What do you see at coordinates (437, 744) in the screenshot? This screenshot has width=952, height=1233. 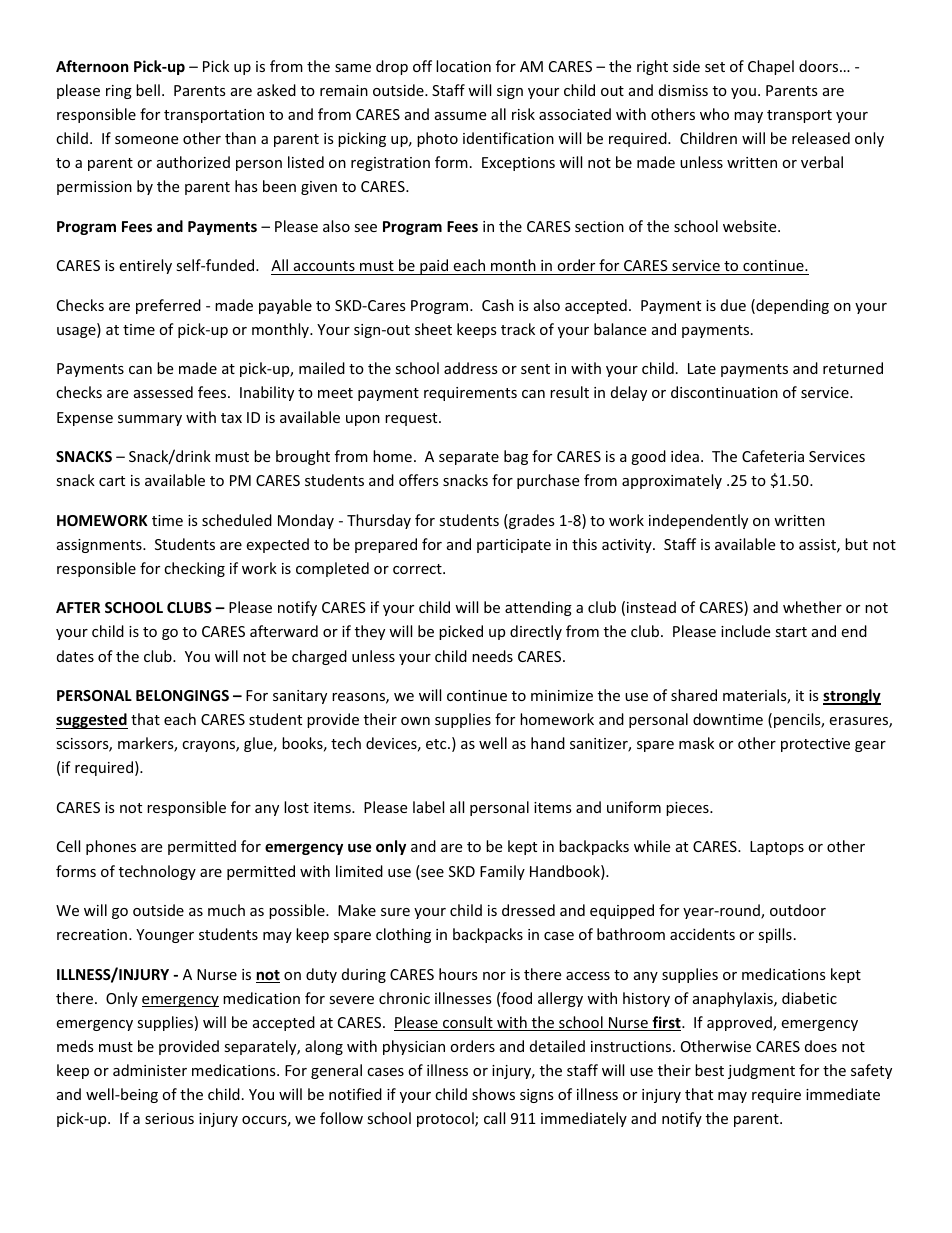 I see `etc` at bounding box center [437, 744].
